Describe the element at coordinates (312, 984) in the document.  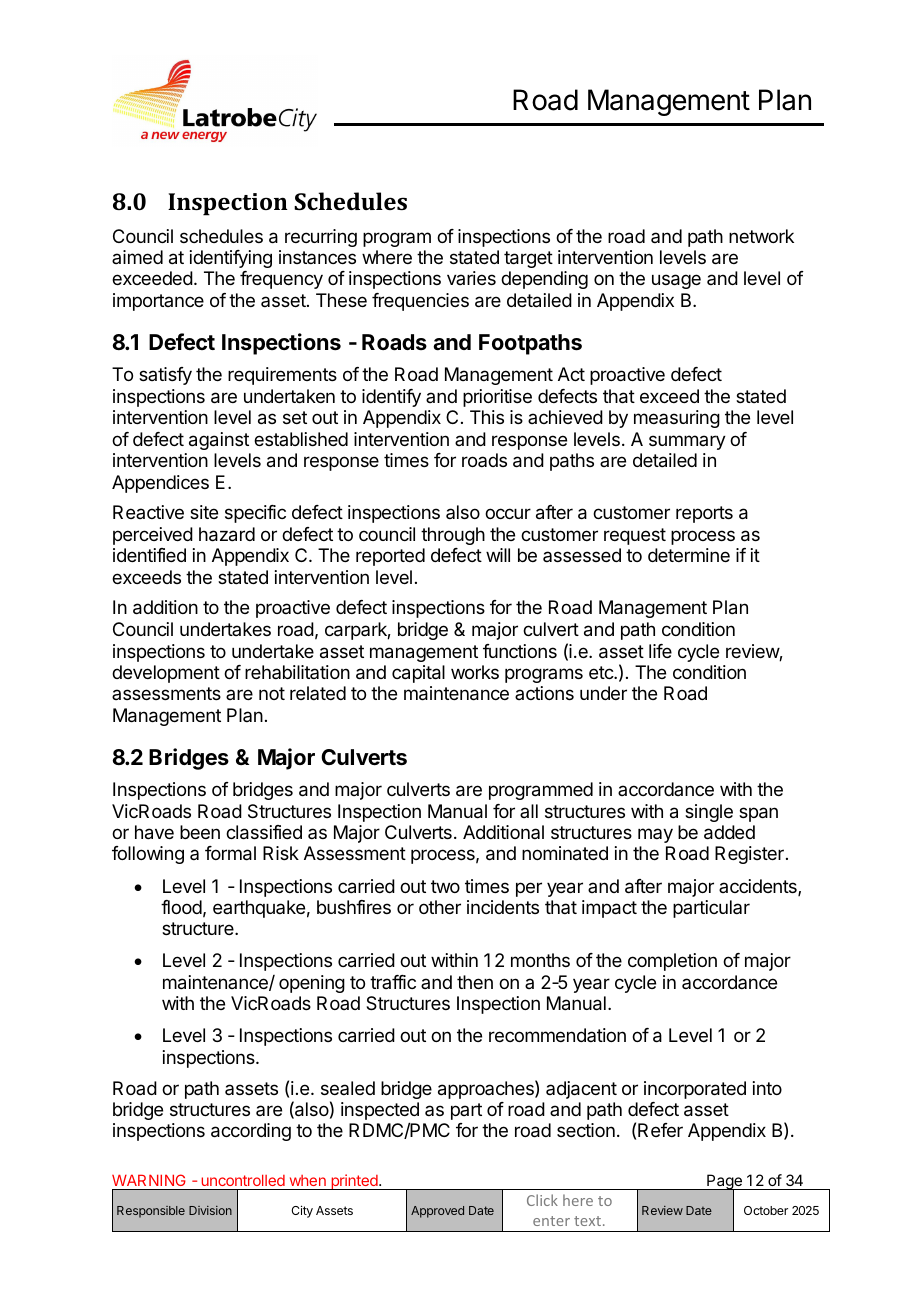
I see `opening` at that location.
